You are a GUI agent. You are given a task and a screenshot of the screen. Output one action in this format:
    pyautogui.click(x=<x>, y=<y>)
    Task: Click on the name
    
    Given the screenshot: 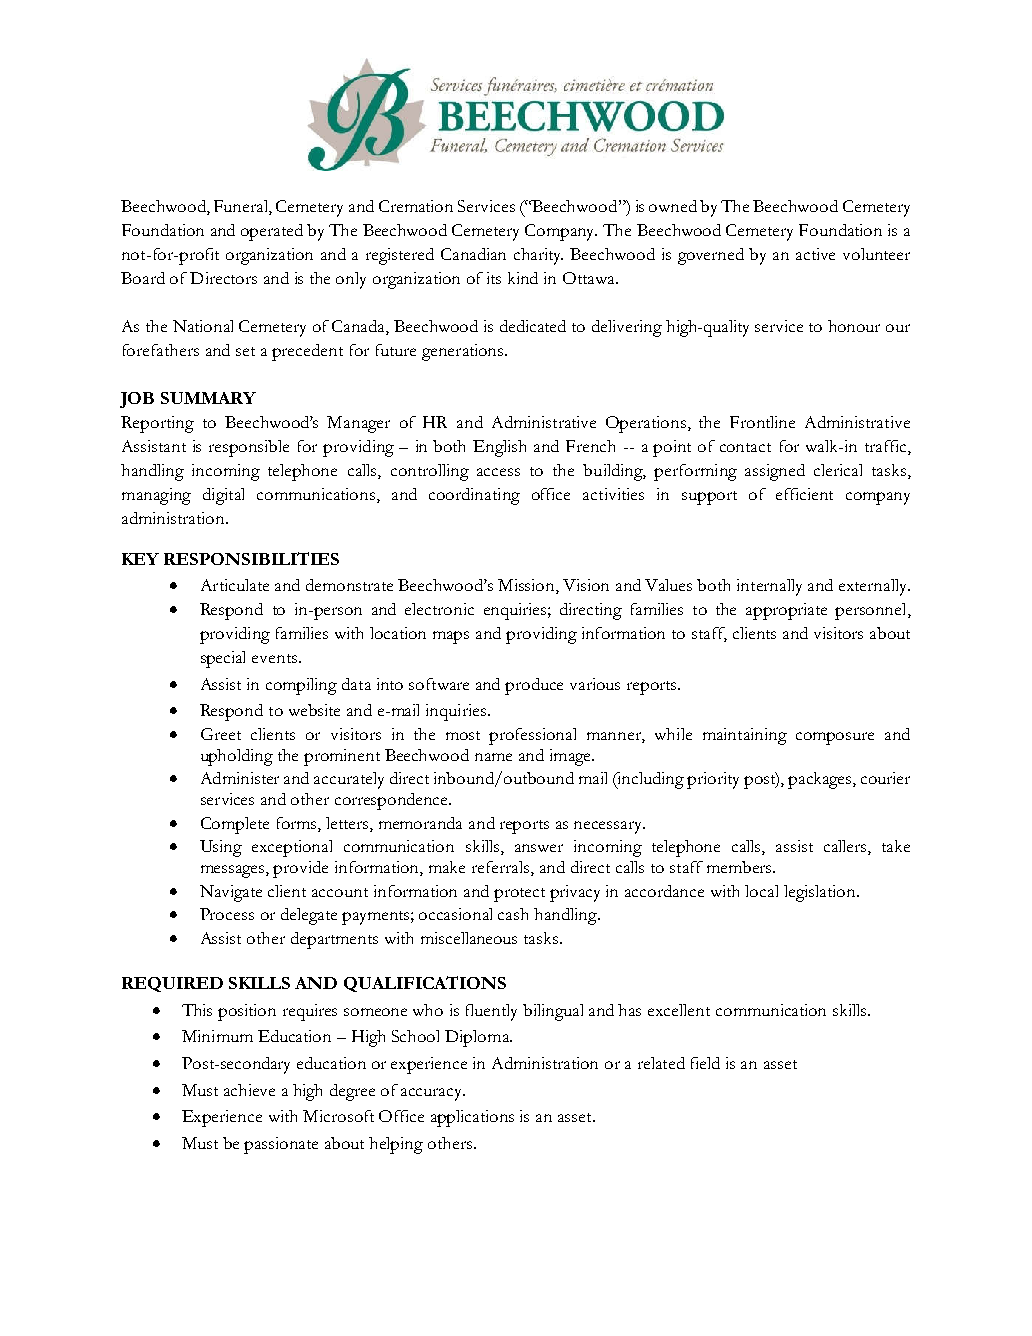 What is the action you would take?
    pyautogui.click(x=493, y=757)
